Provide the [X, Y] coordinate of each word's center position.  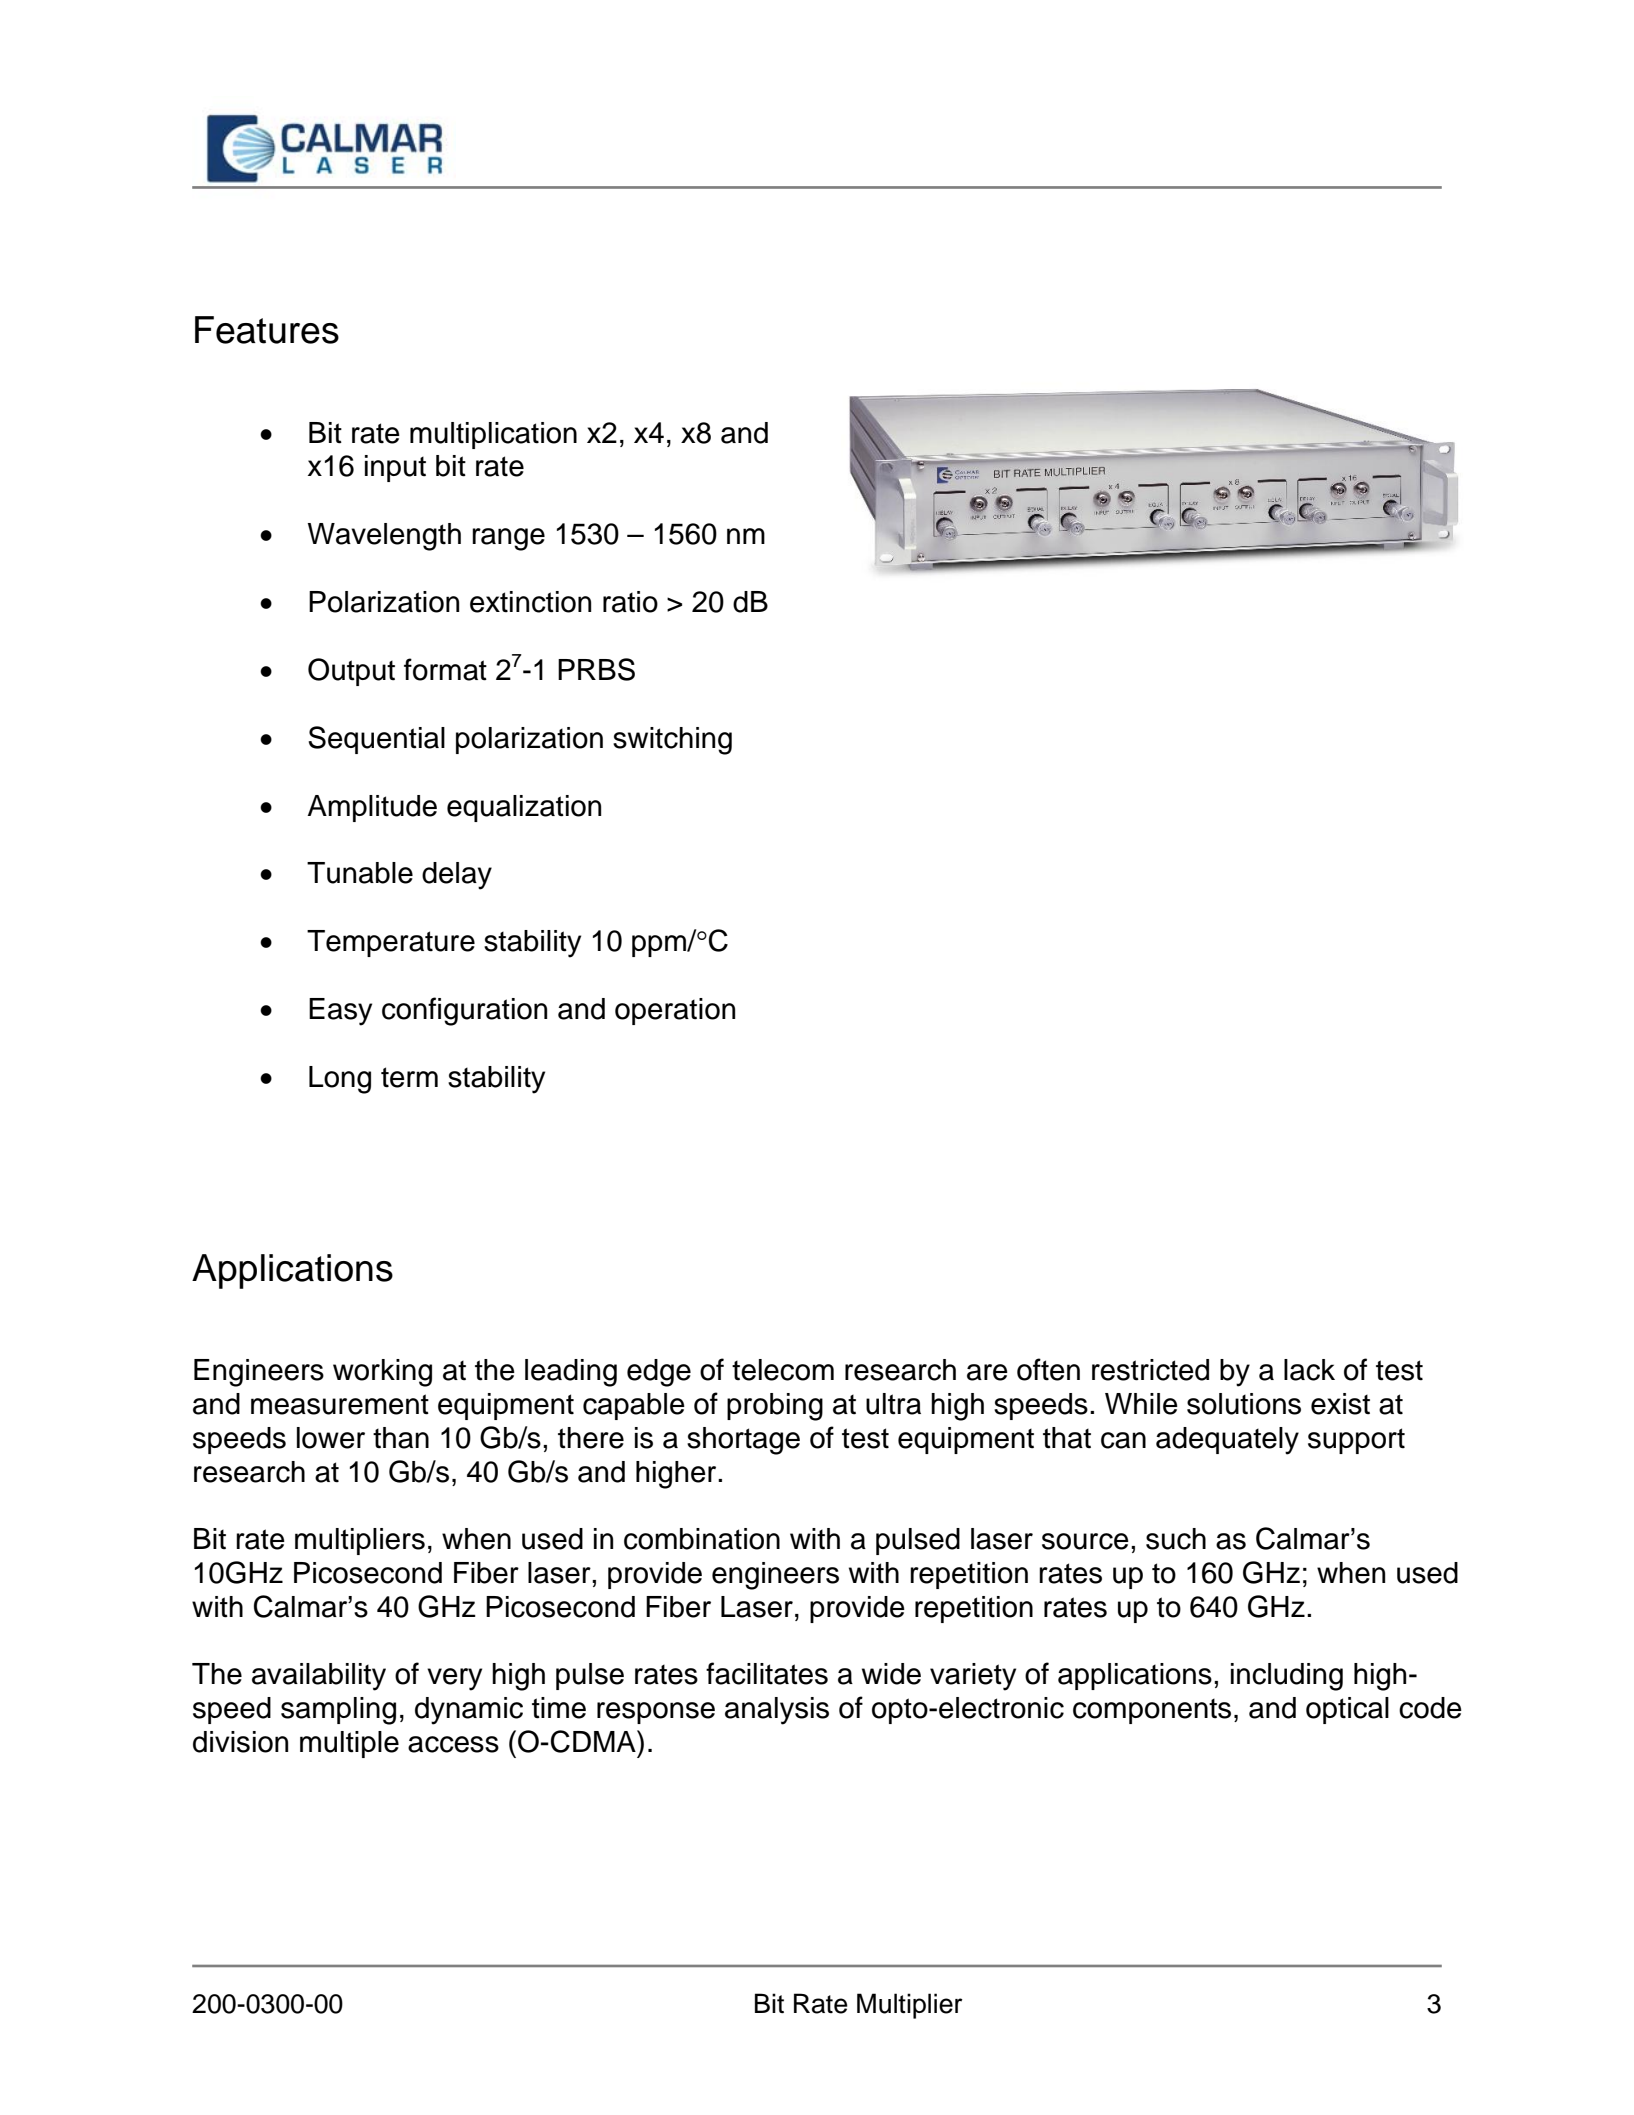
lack [1309, 1370]
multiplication [493, 435]
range [508, 539]
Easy [340, 1012]
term [409, 1077]
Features [267, 330]
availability [319, 1677]
